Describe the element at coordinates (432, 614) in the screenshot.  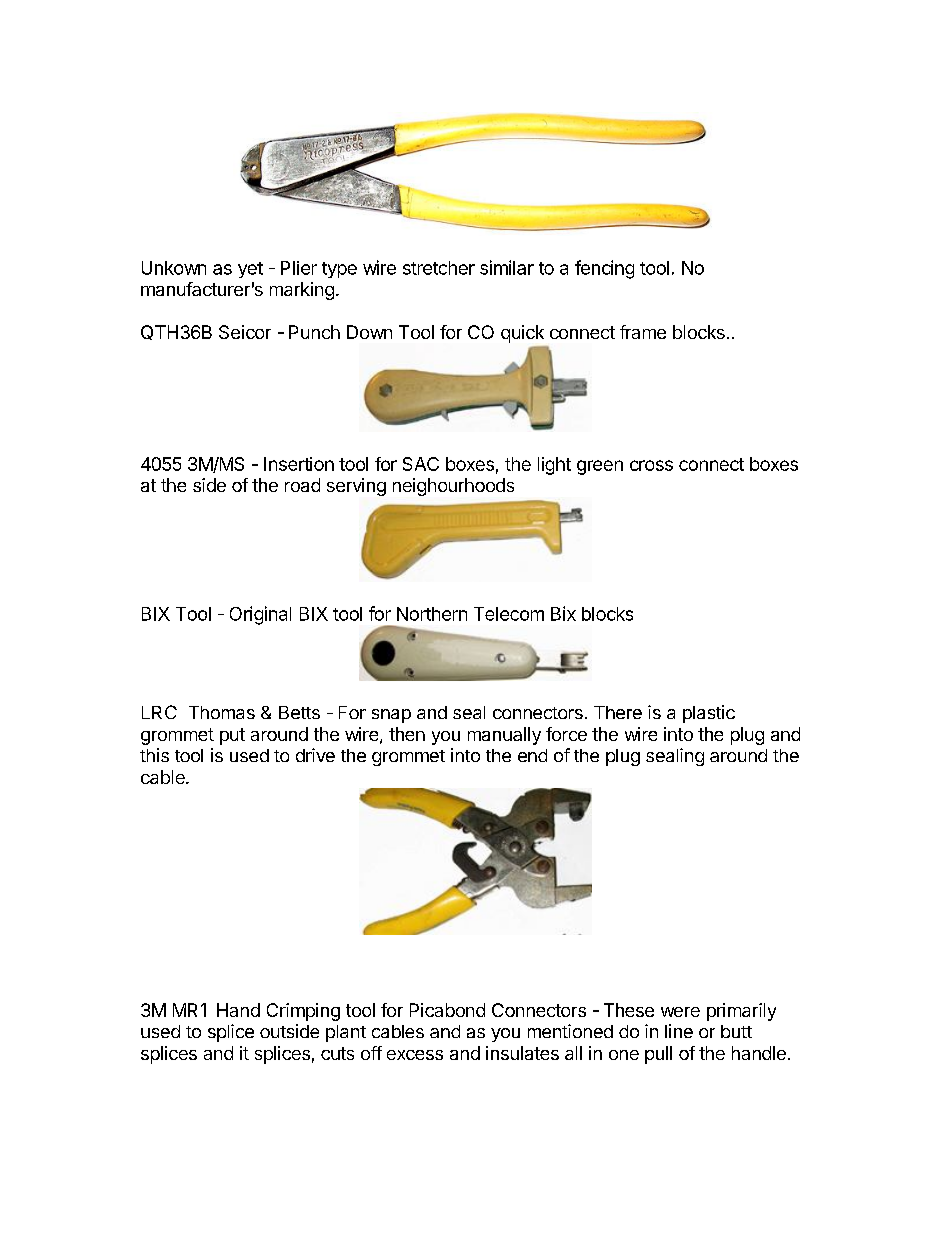
I see `Northern` at that location.
